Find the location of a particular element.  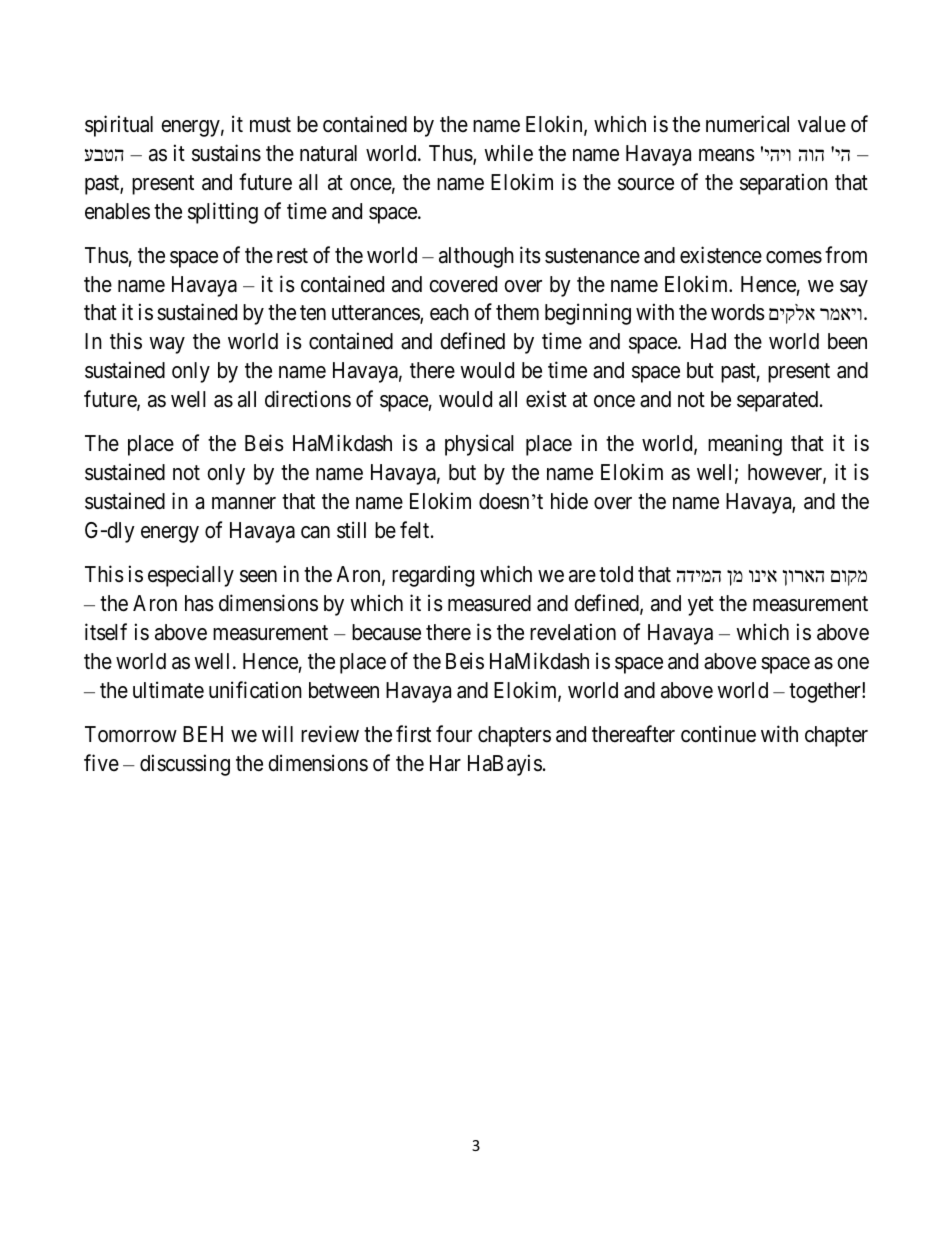

sustains is located at coordinates (226, 153).
